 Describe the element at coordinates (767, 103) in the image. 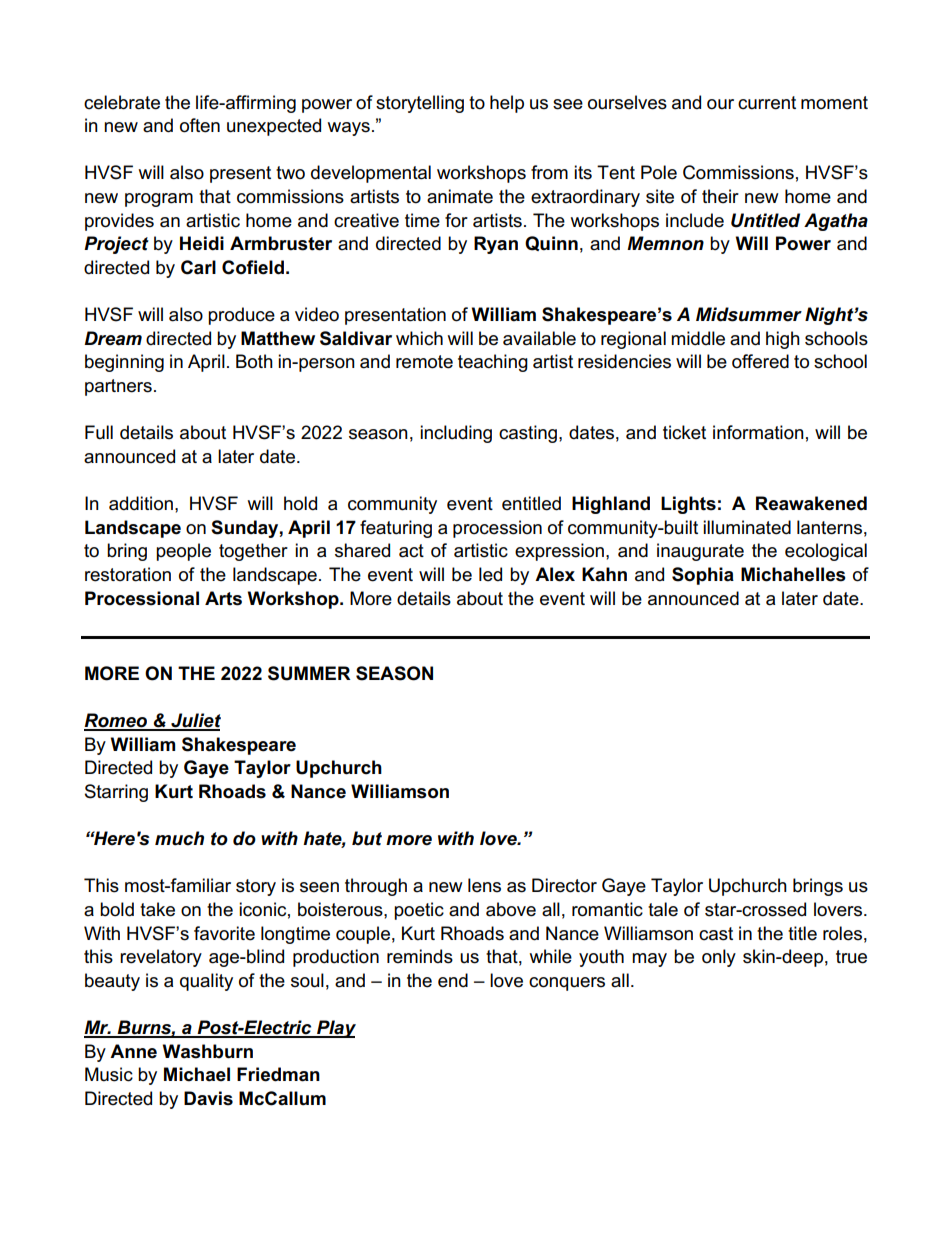

I see `current` at that location.
